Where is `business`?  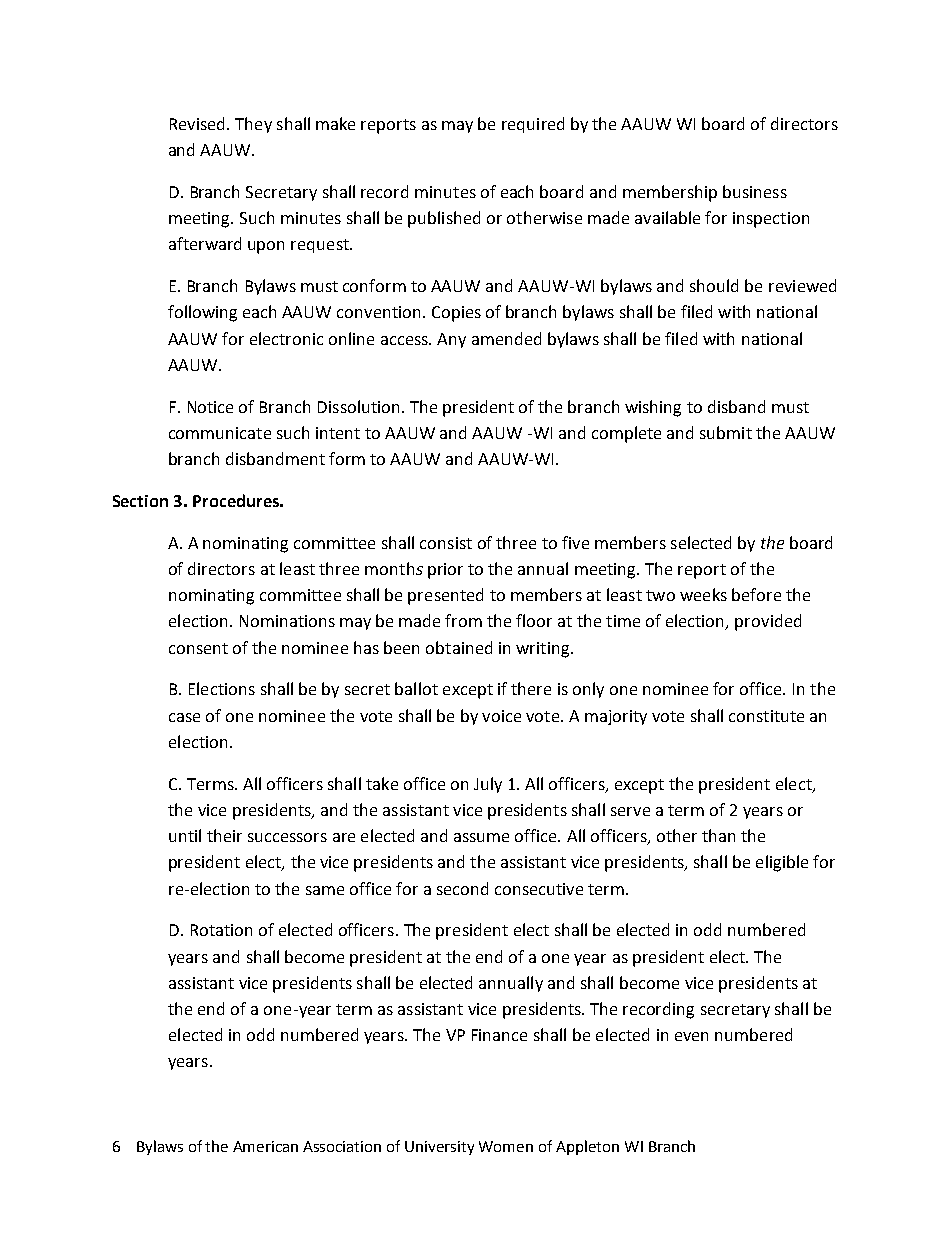 business is located at coordinates (755, 191).
